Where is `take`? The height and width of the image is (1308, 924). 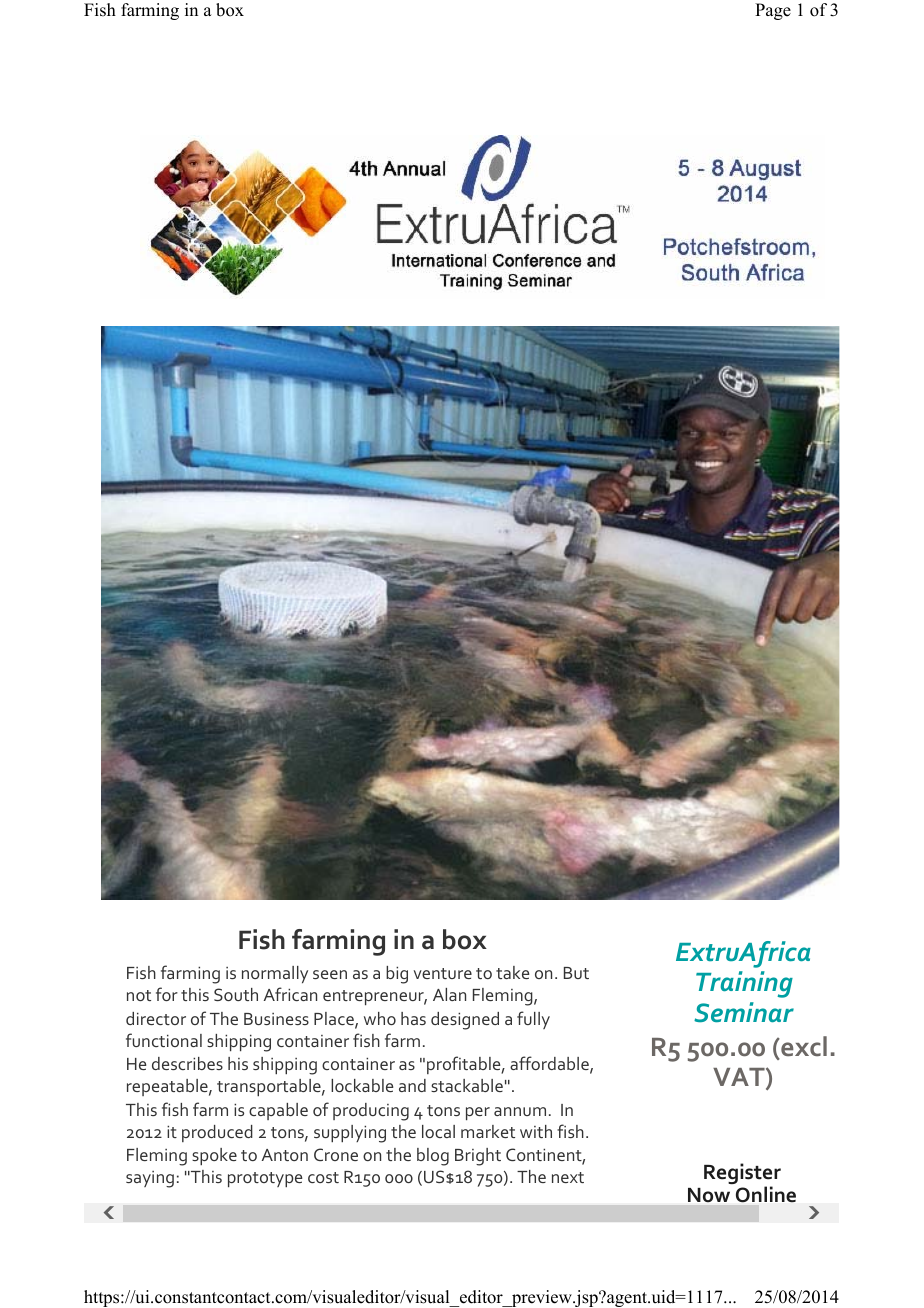 take is located at coordinates (512, 972).
